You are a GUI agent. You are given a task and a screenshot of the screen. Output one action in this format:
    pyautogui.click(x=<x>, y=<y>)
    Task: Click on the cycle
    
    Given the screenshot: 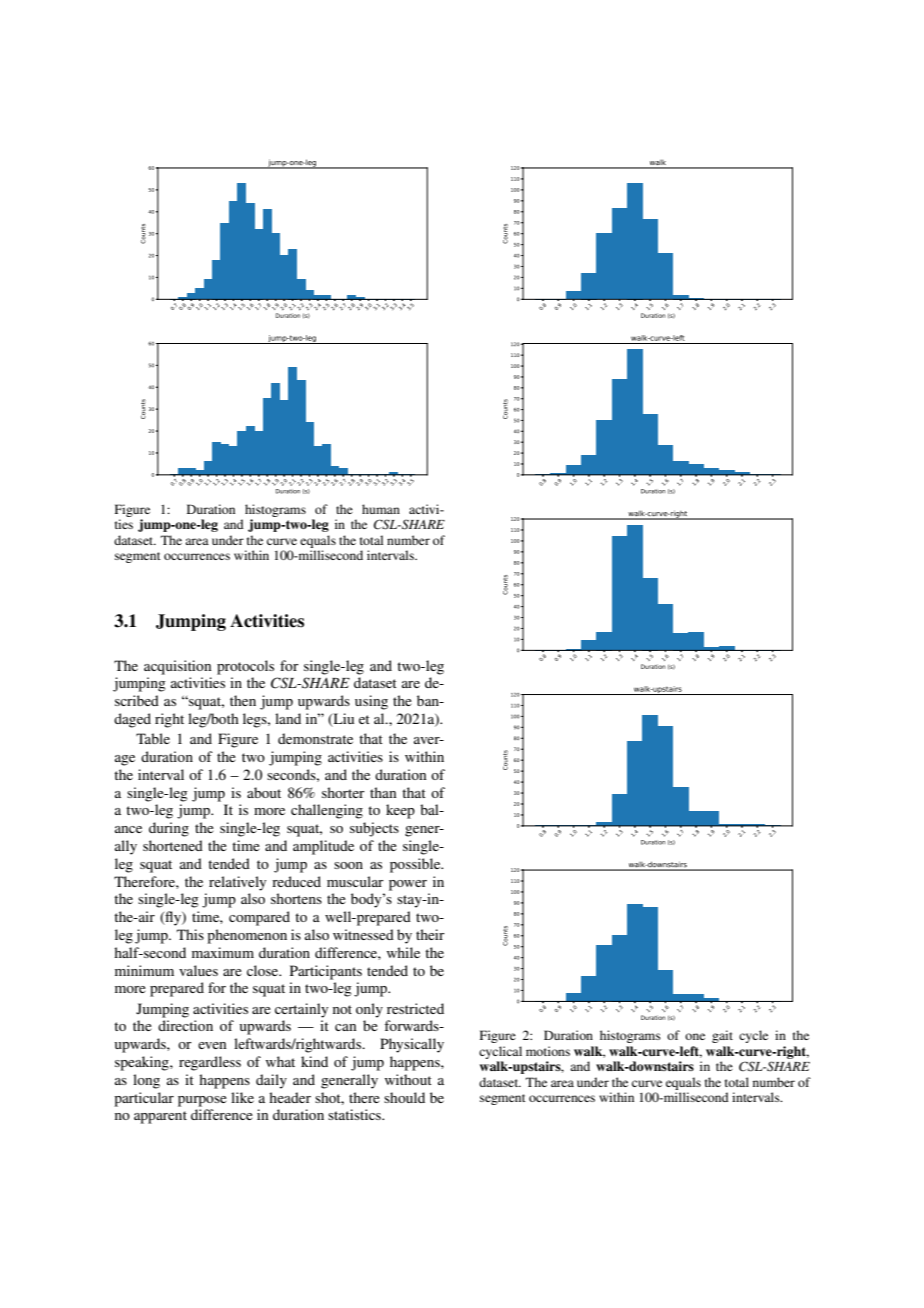 What is the action you would take?
    pyautogui.click(x=753, y=1036)
